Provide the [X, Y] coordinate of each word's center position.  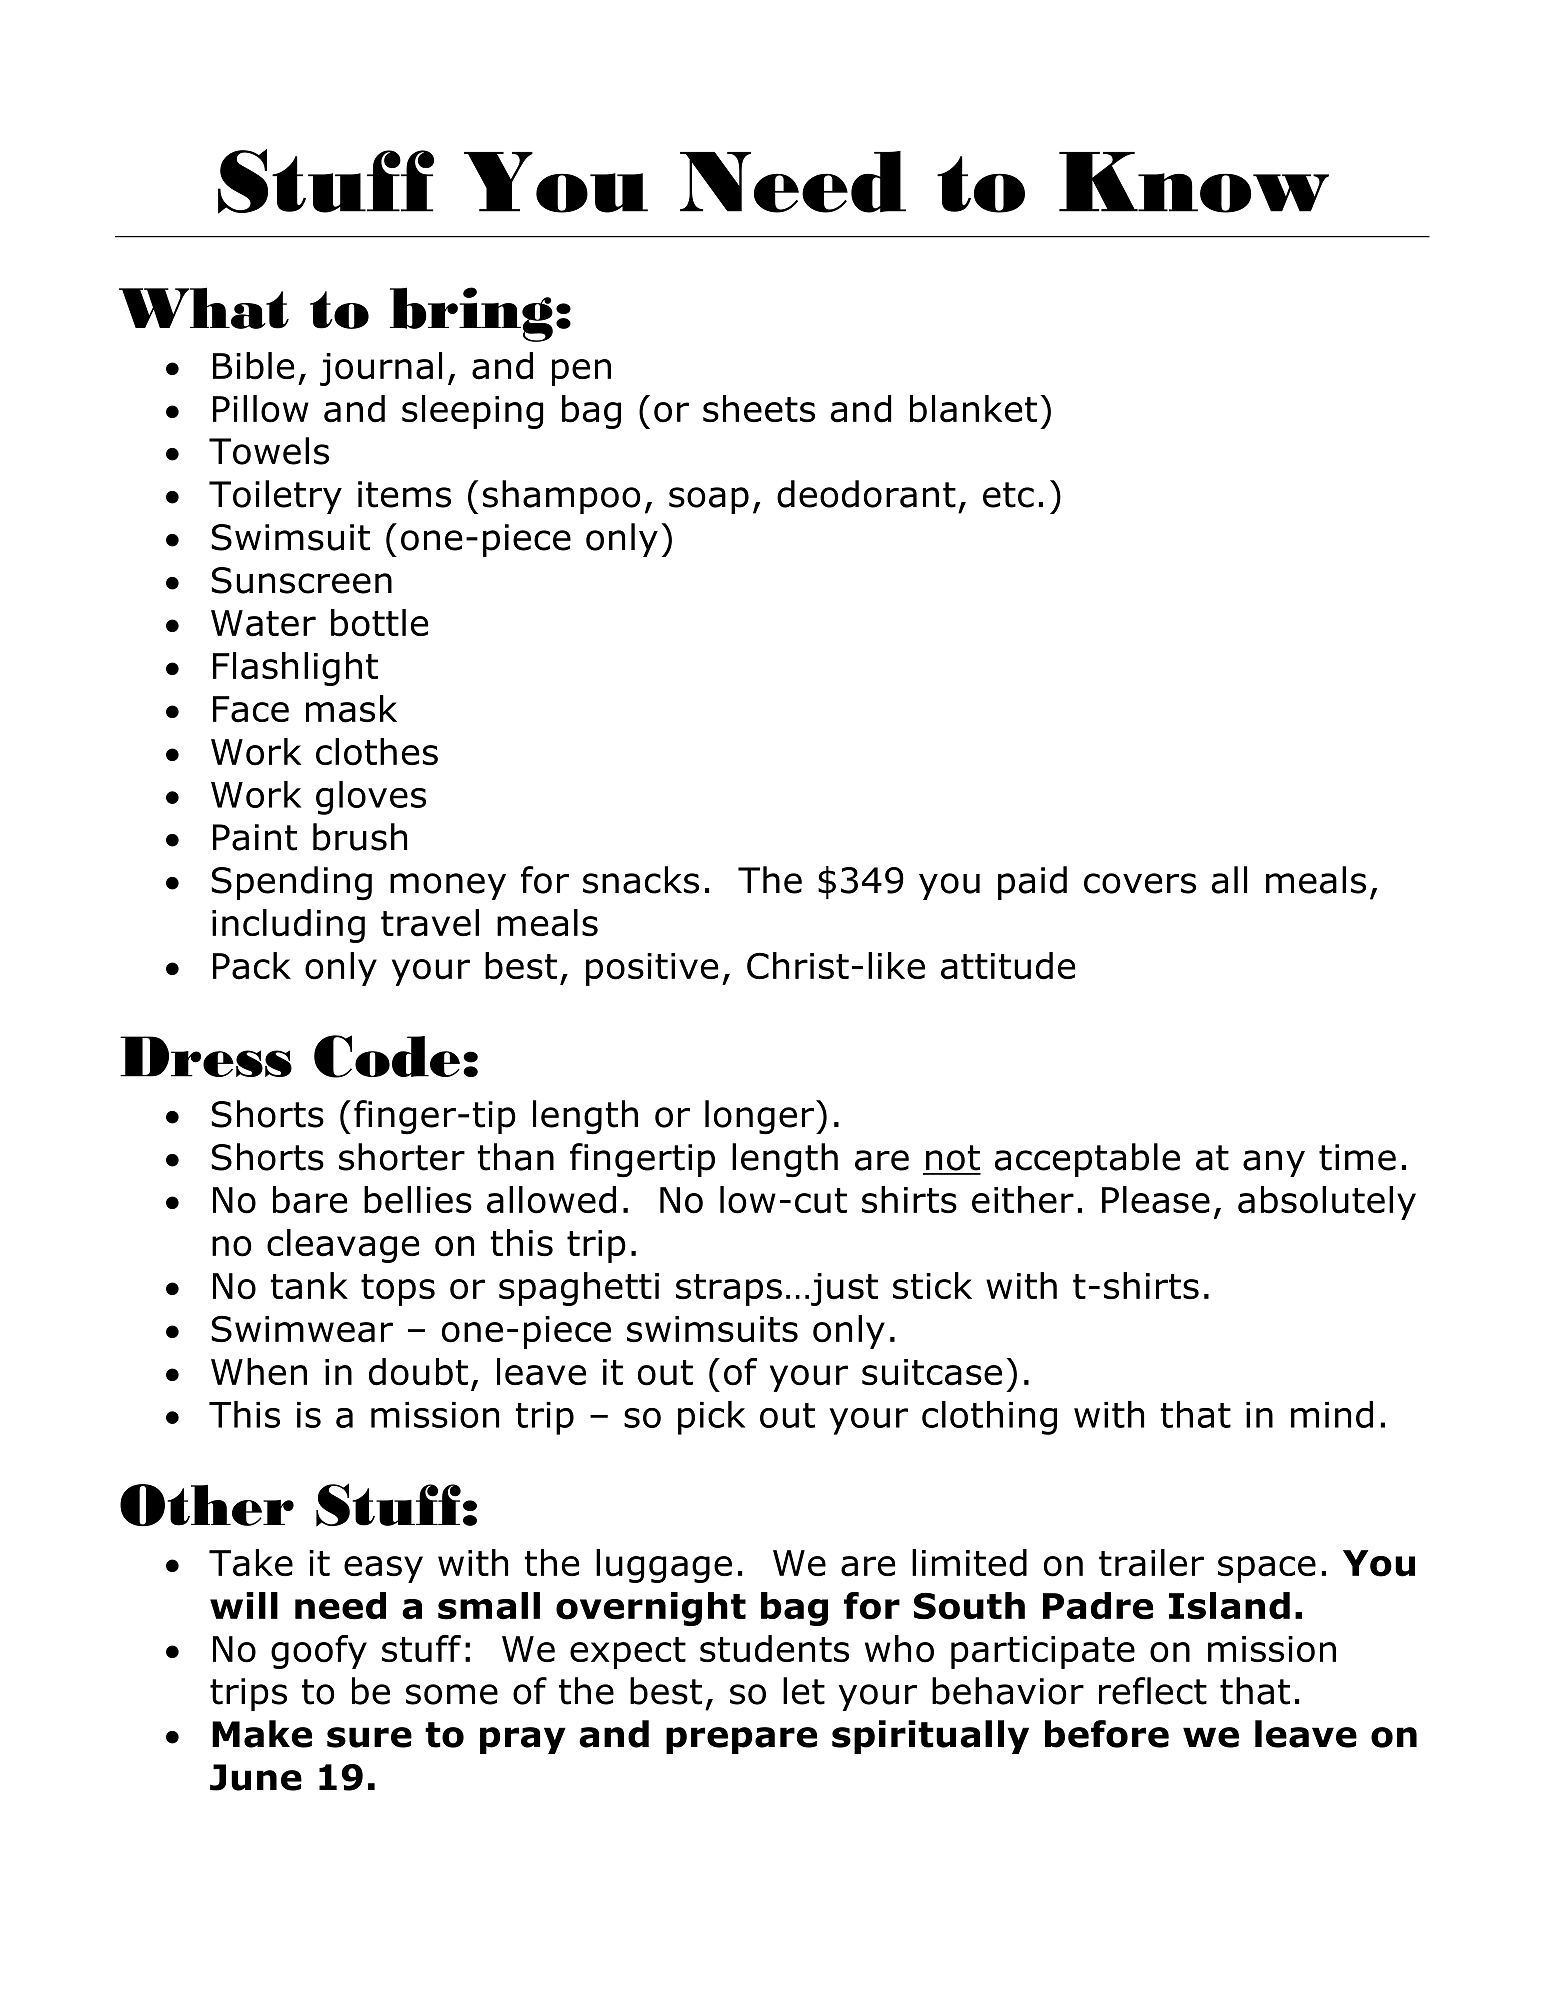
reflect [1153, 1691]
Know [1194, 182]
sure [369, 1737]
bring [471, 314]
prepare [741, 1740]
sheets [759, 409]
